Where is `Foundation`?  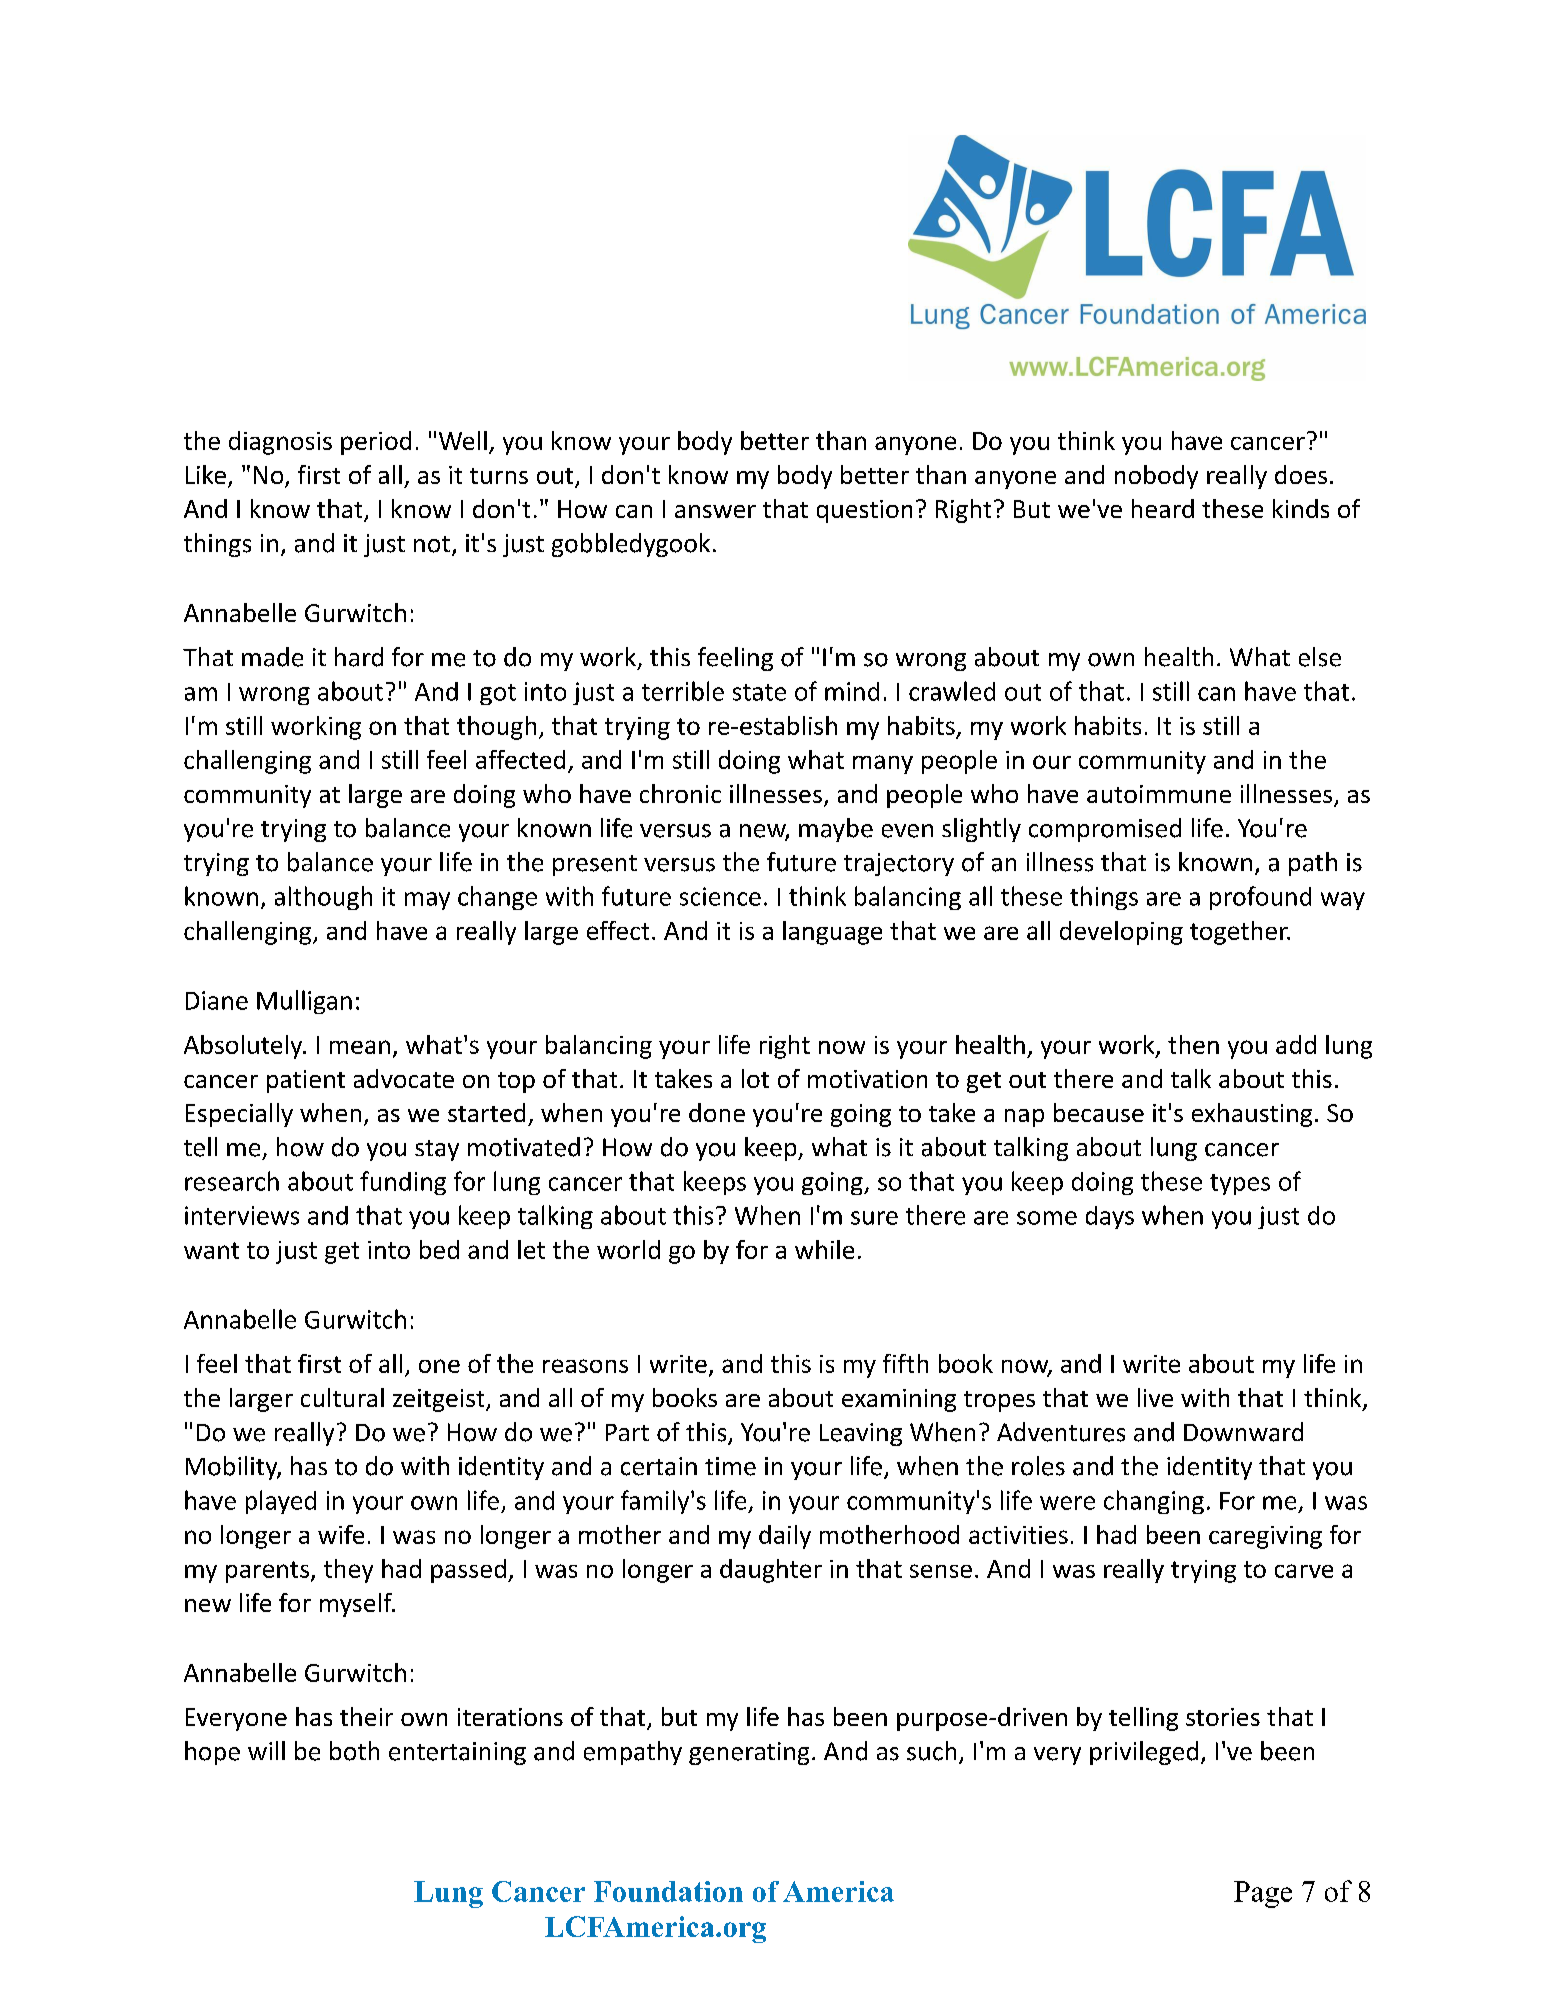
Foundation is located at coordinates (668, 1891).
